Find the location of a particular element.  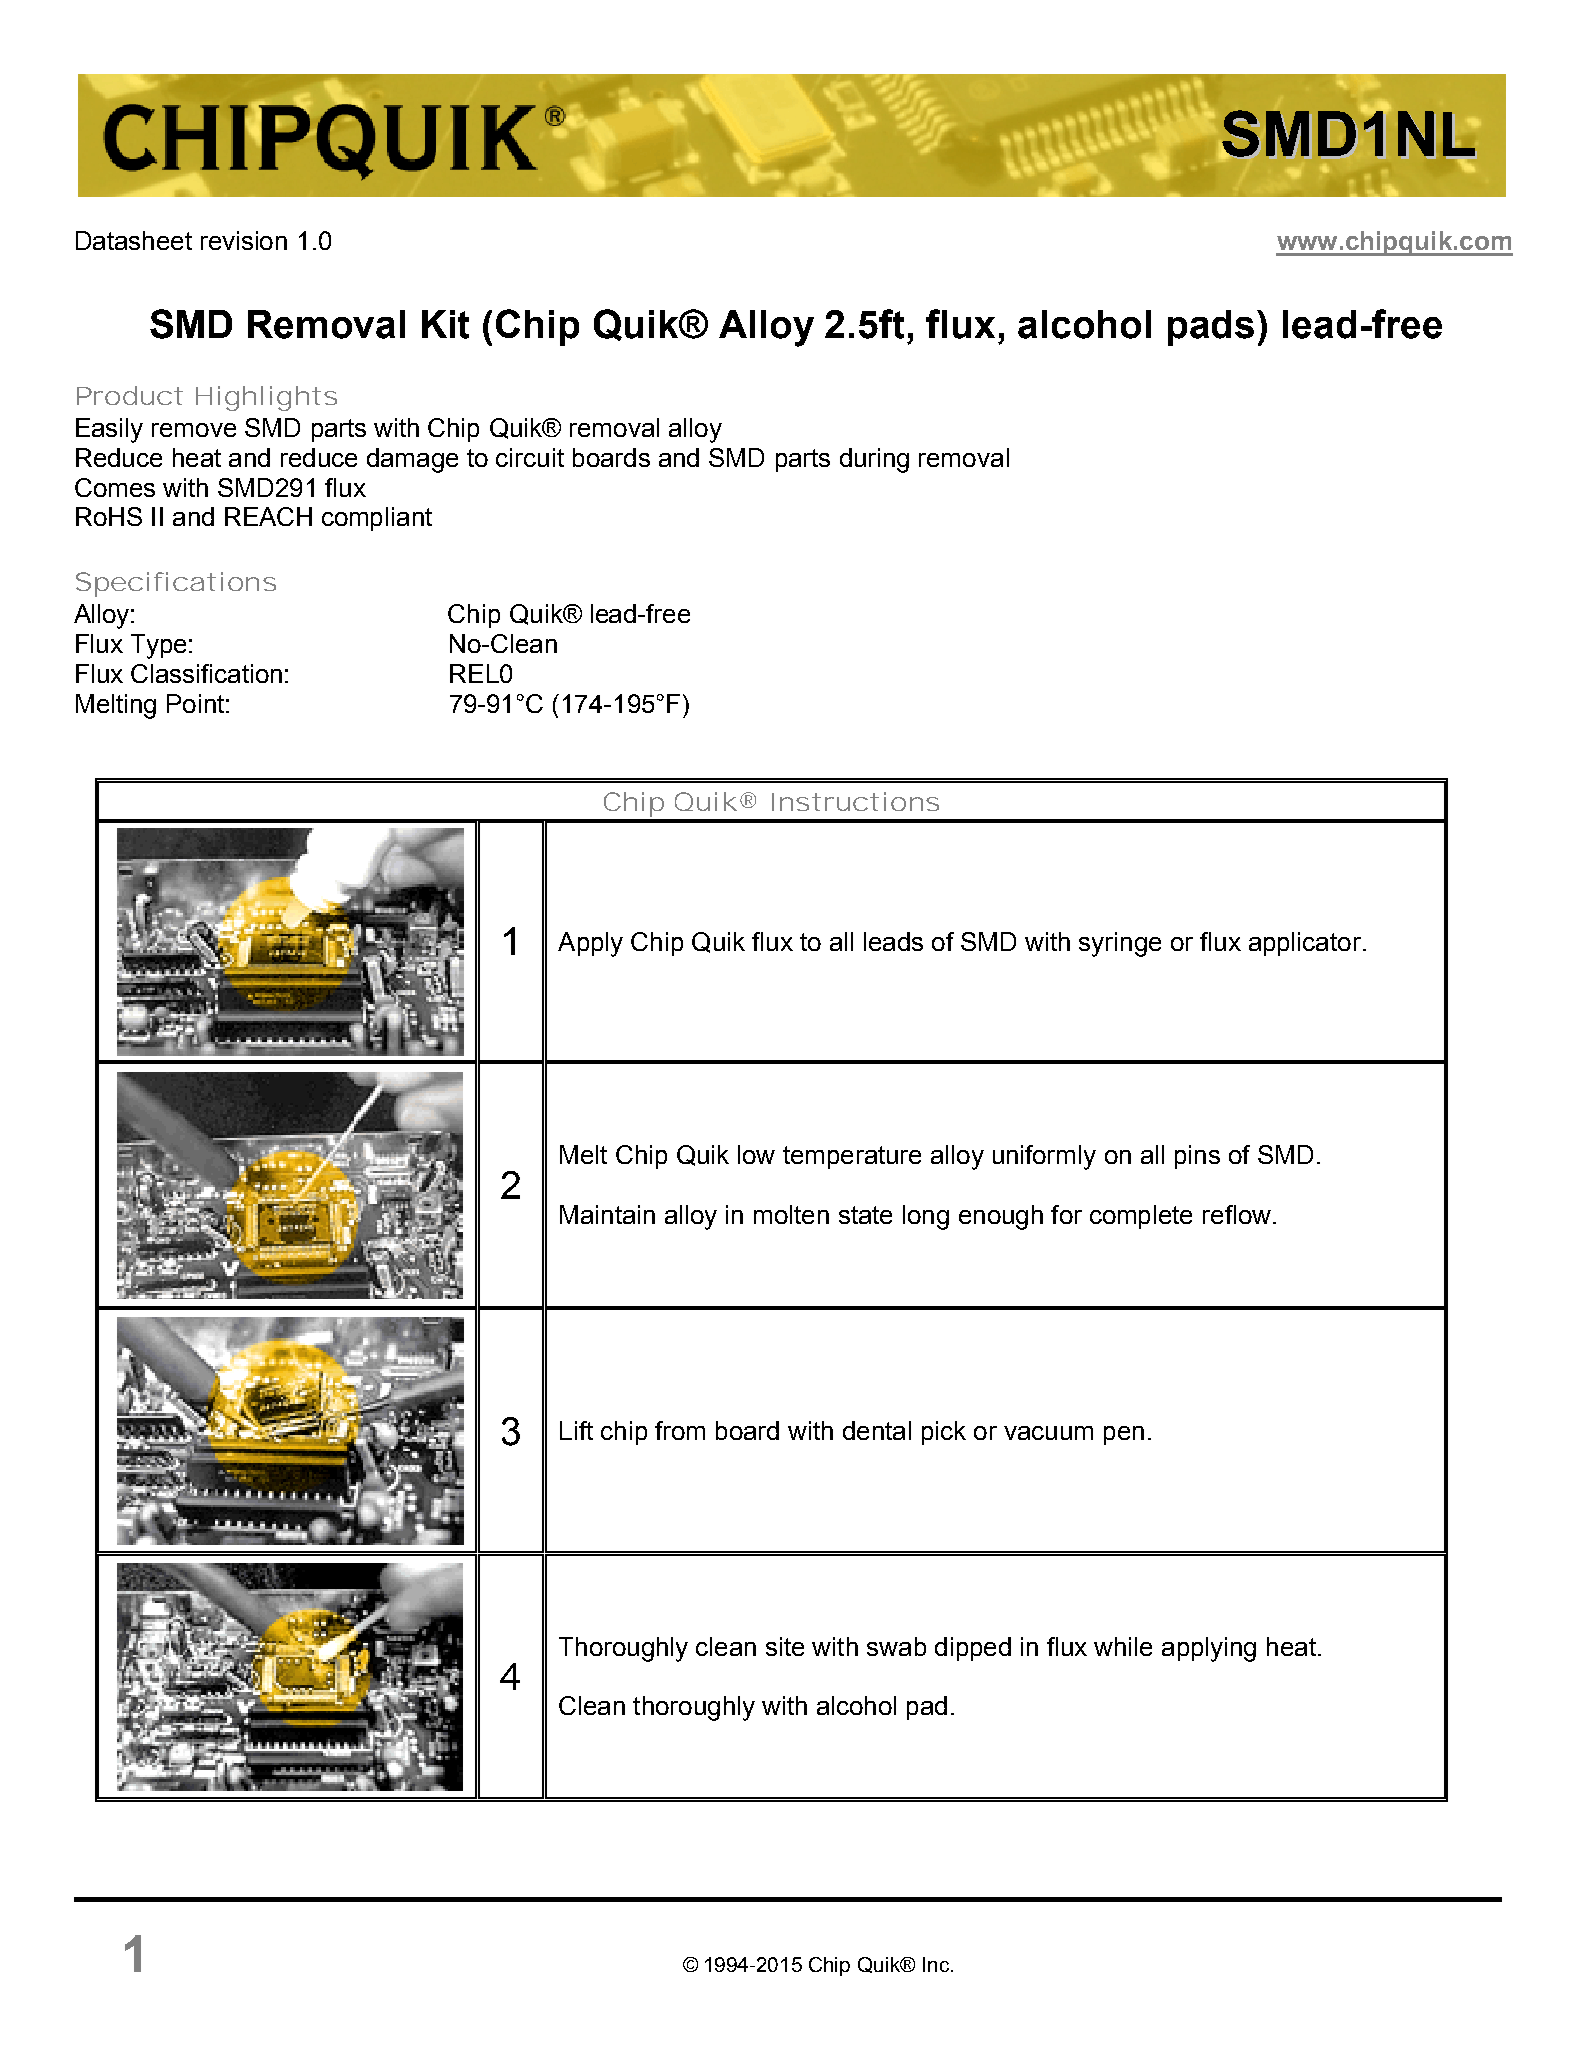

revision is located at coordinates (244, 240).
